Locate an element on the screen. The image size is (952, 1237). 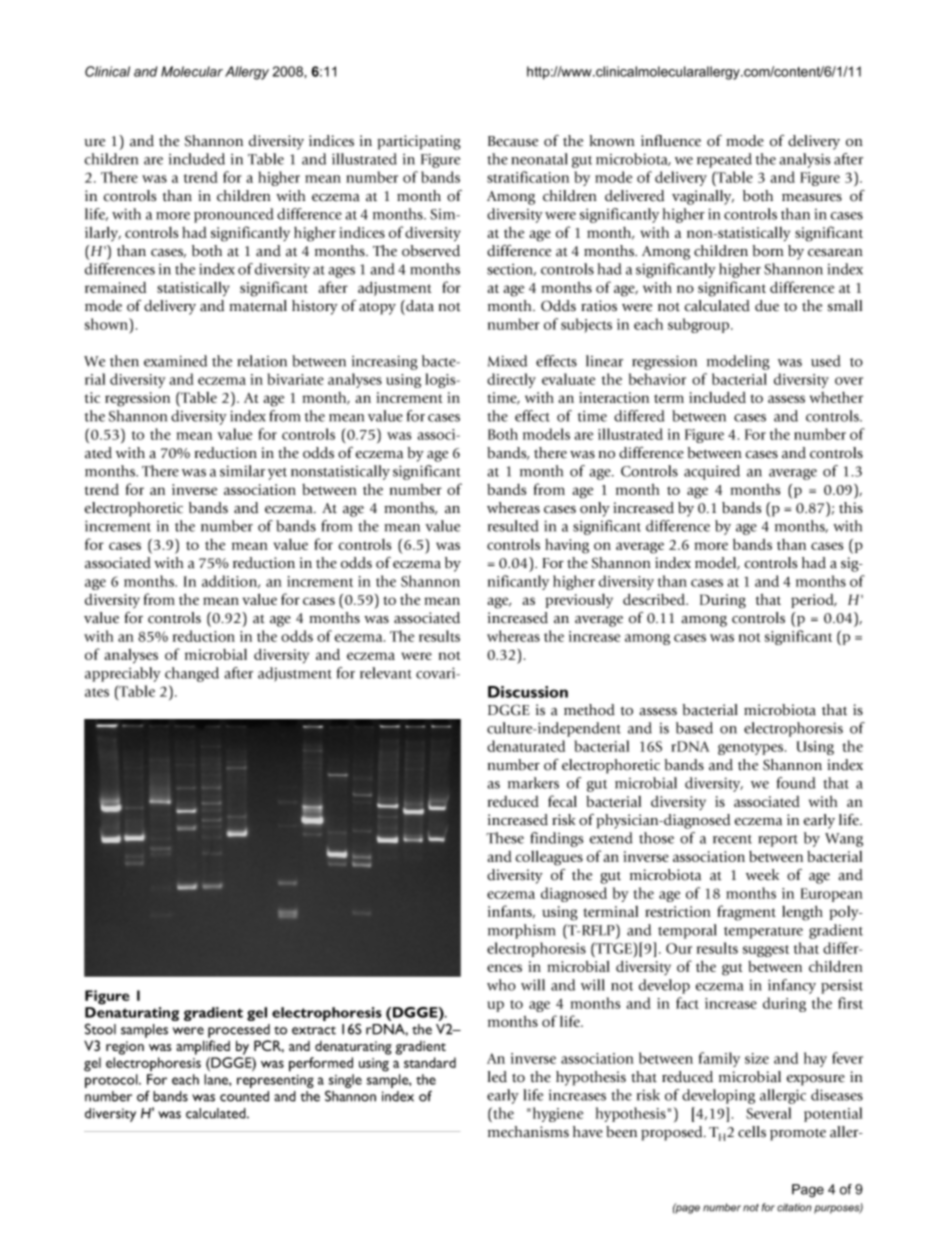
analysis is located at coordinates (805, 160).
